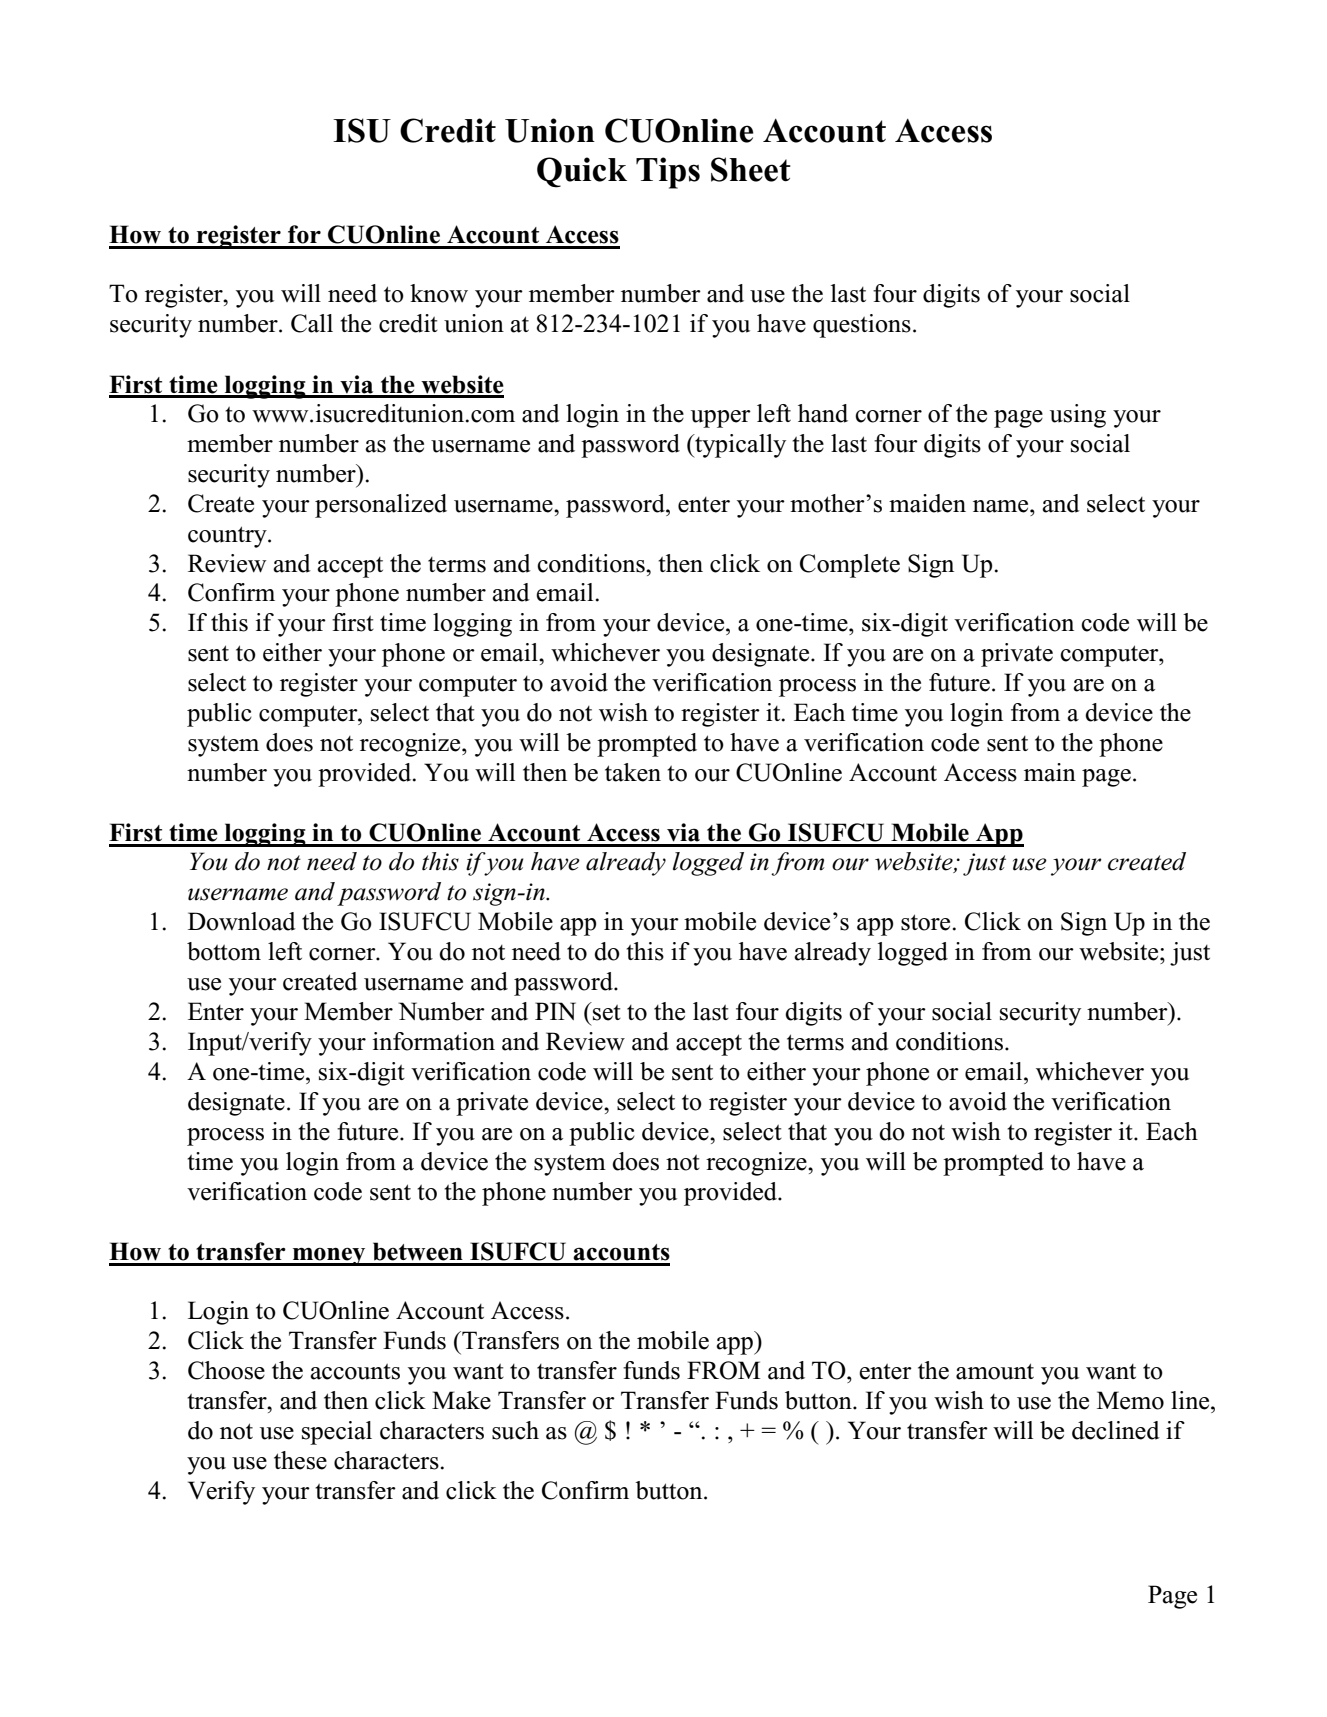 The image size is (1327, 1717). What do you see at coordinates (1050, 772) in the screenshot?
I see `main` at bounding box center [1050, 772].
